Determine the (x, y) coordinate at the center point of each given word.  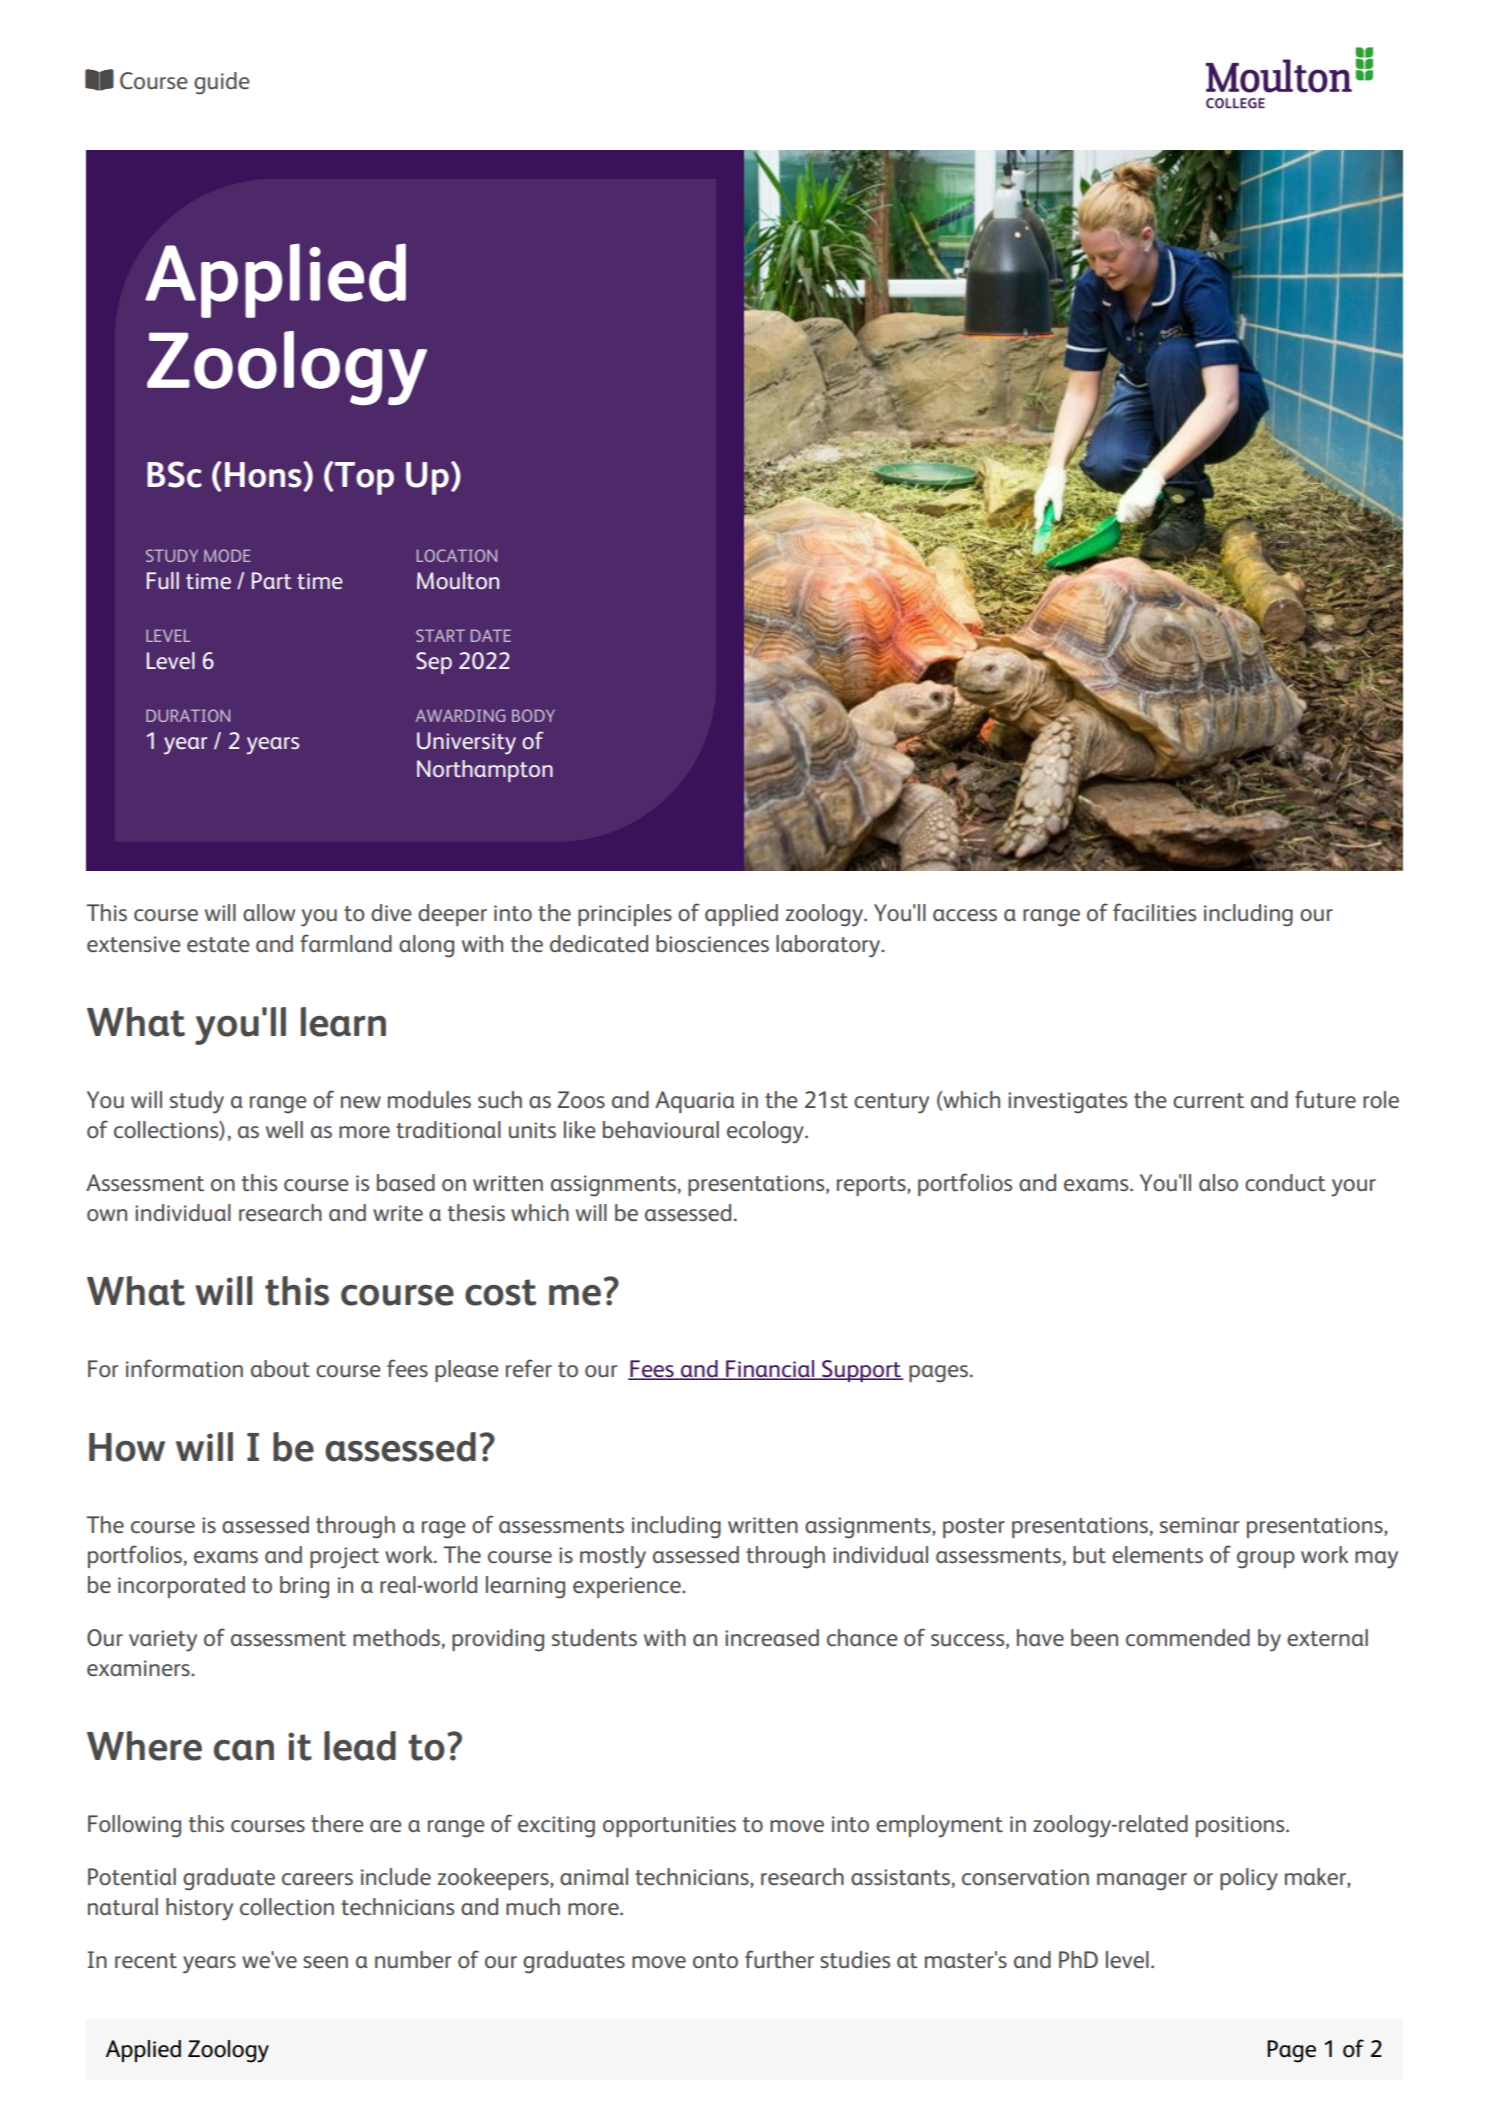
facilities (1154, 912)
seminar (1199, 1525)
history (199, 1909)
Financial (770, 1370)
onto (715, 1960)
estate (218, 944)
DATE (491, 635)
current (1208, 1100)
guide (222, 83)
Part (272, 580)
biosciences (712, 943)
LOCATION (457, 555)
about (280, 1368)
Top (363, 478)
